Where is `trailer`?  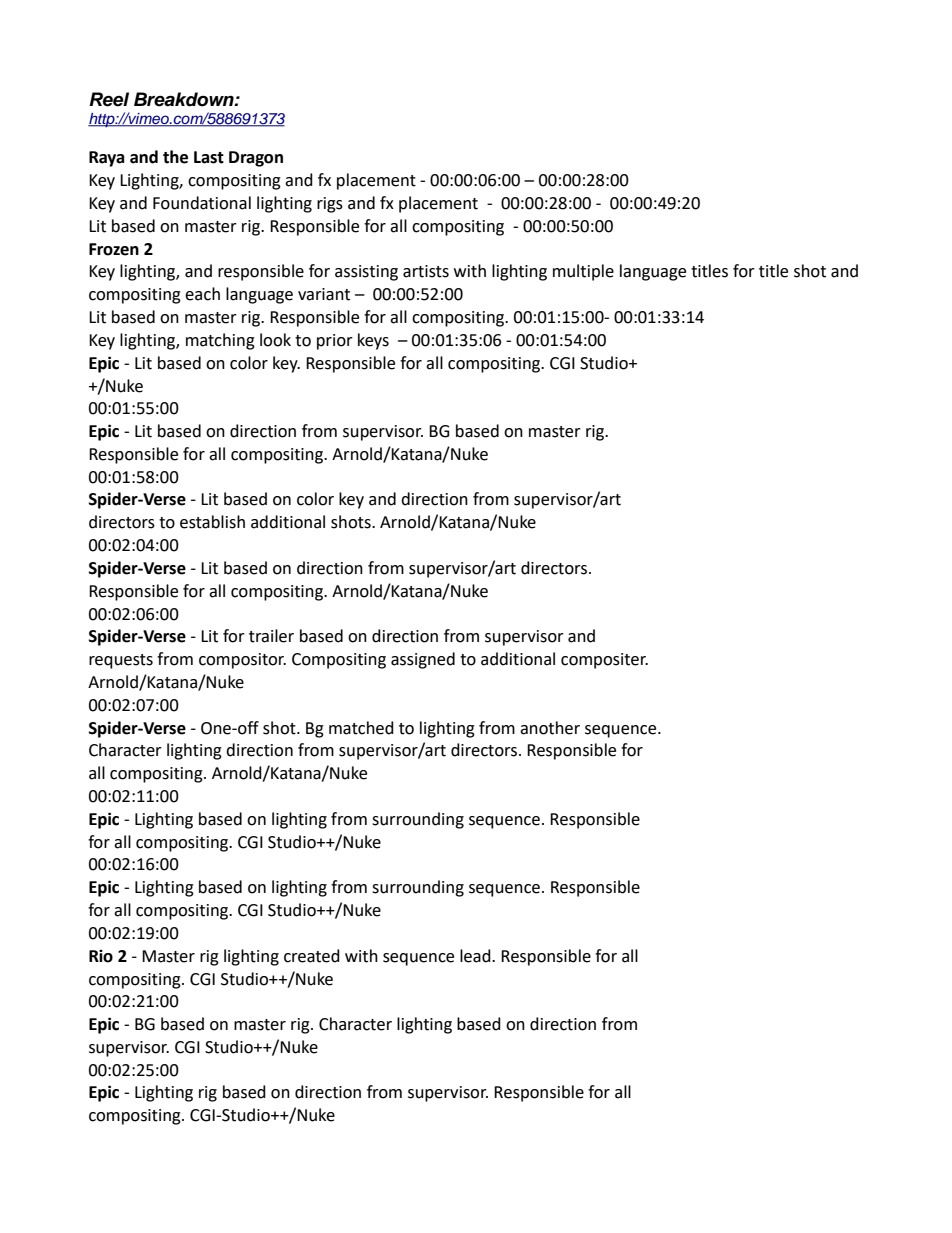 trailer is located at coordinates (271, 636).
